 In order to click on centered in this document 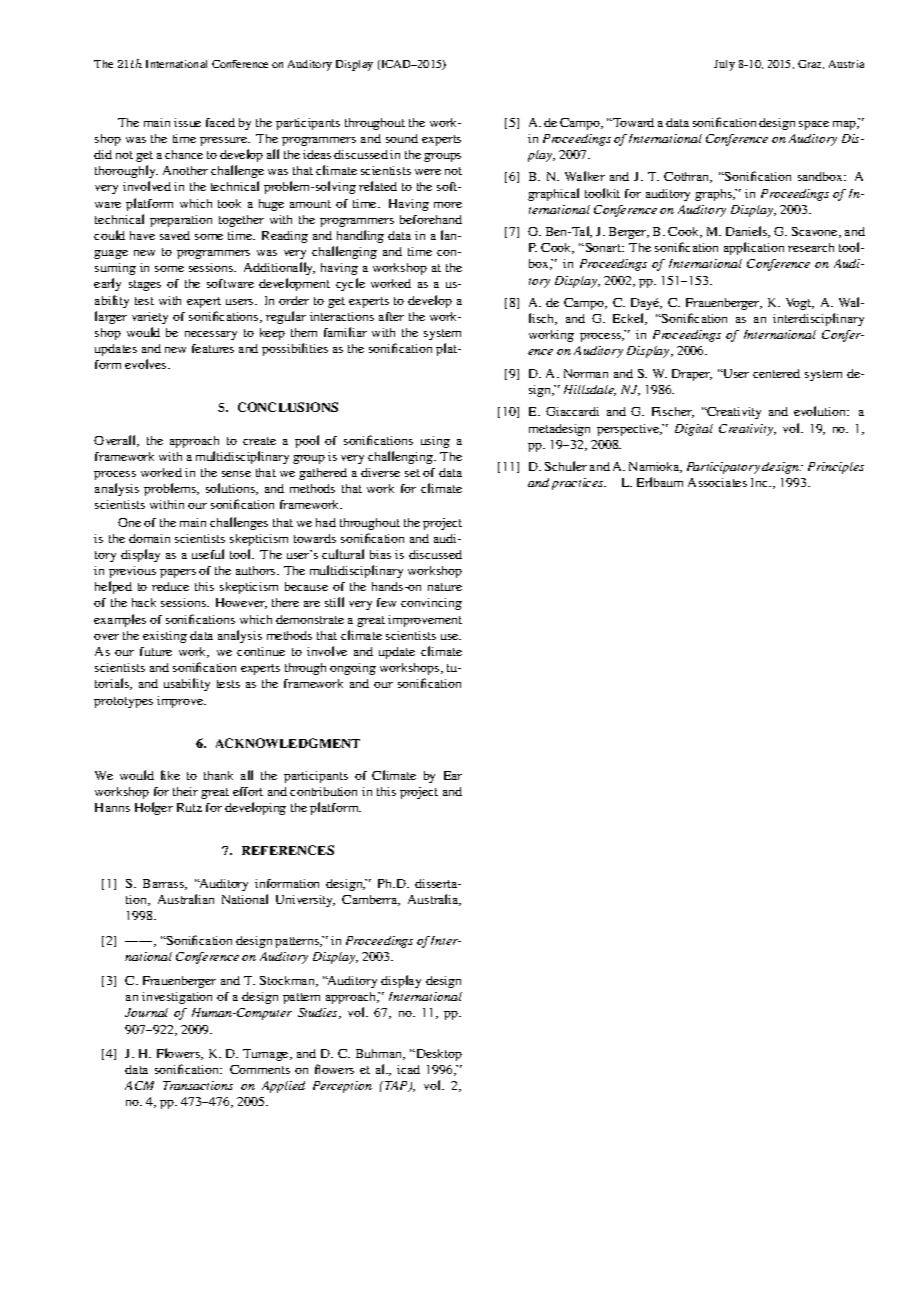, I will do `click(776, 373)`.
